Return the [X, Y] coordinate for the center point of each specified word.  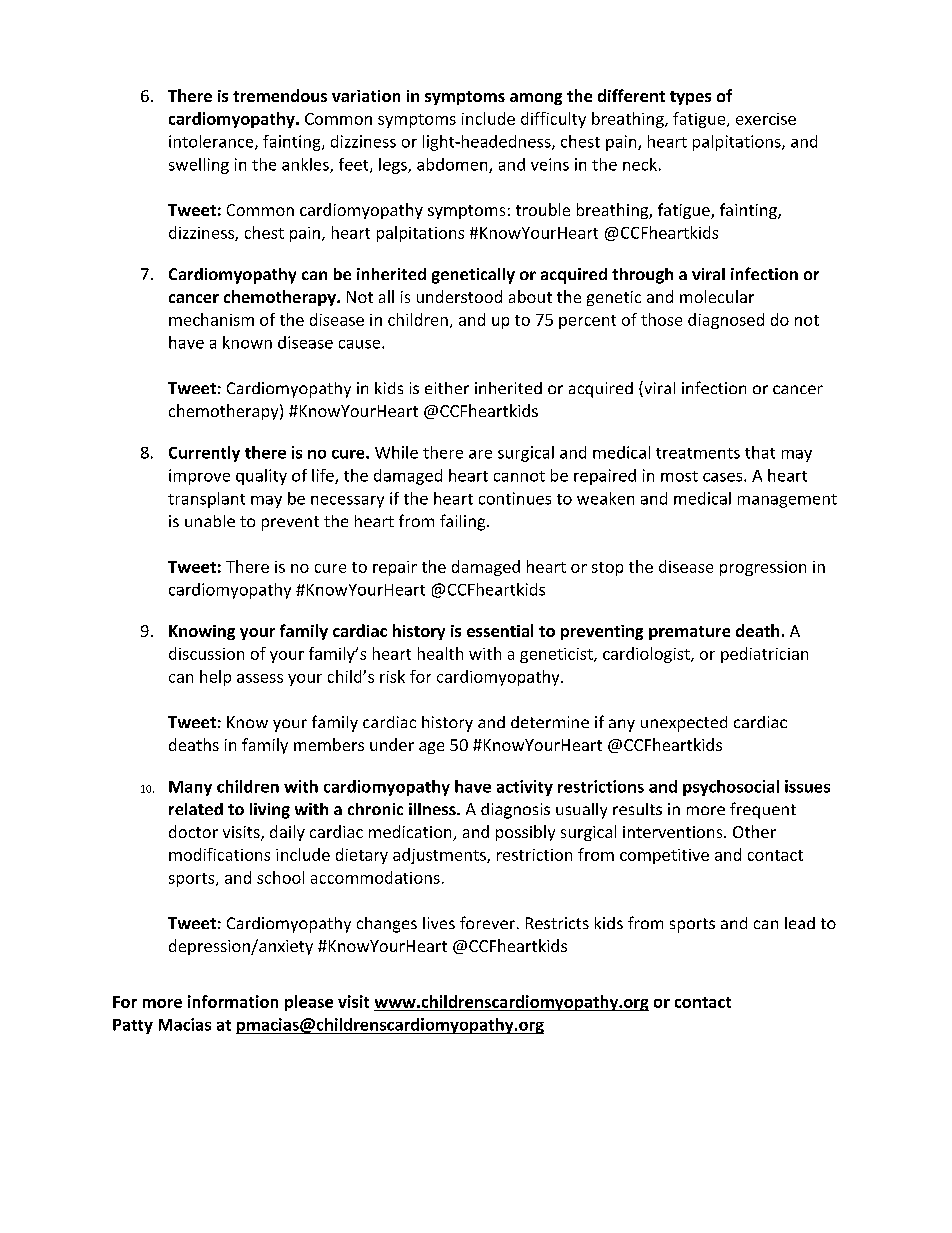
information [233, 1001]
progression [763, 568]
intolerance [212, 142]
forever [487, 922]
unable [210, 521]
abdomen [453, 165]
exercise [766, 119]
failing [464, 522]
